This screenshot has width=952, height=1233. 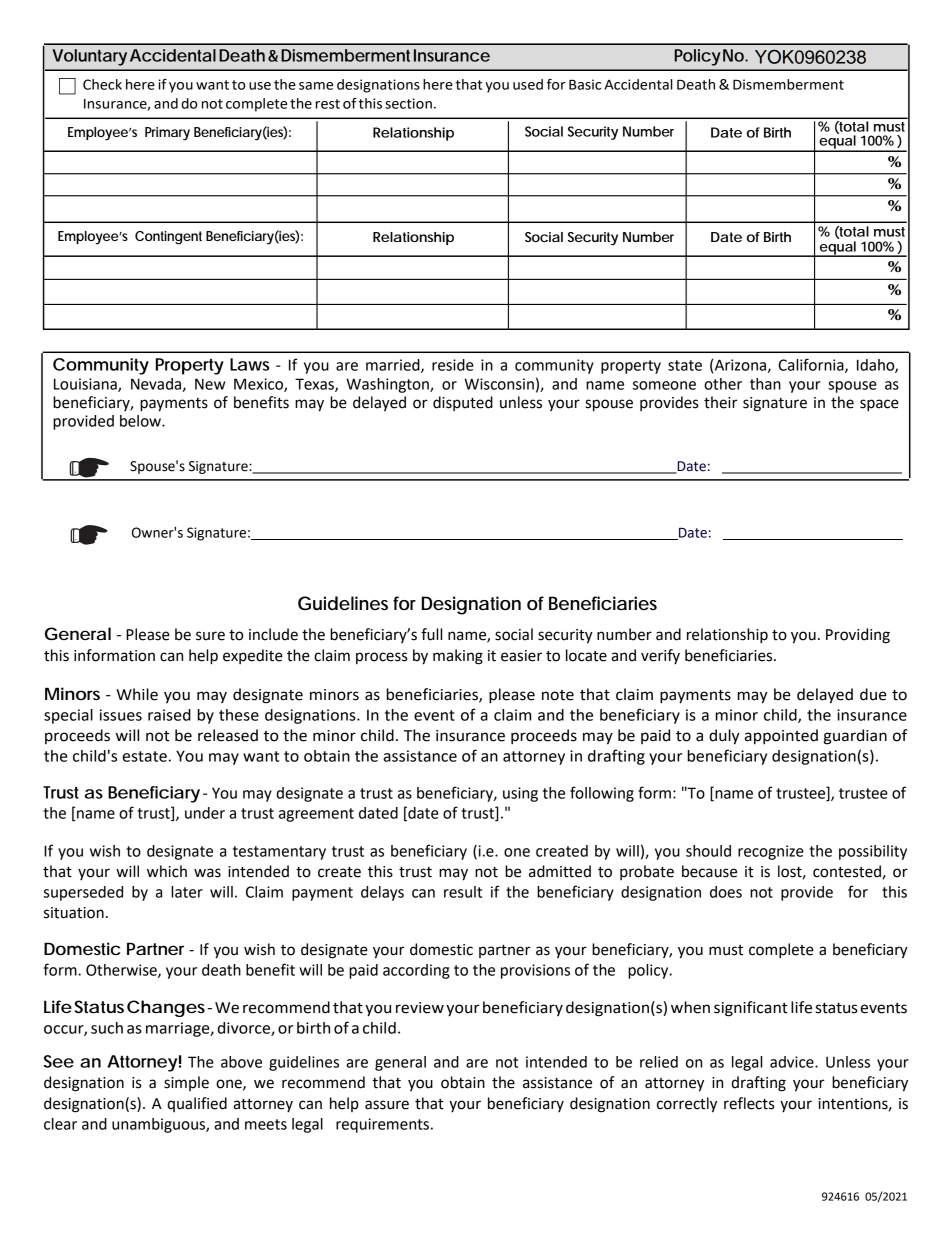 What do you see at coordinates (520, 794) in the screenshot?
I see `using` at bounding box center [520, 794].
